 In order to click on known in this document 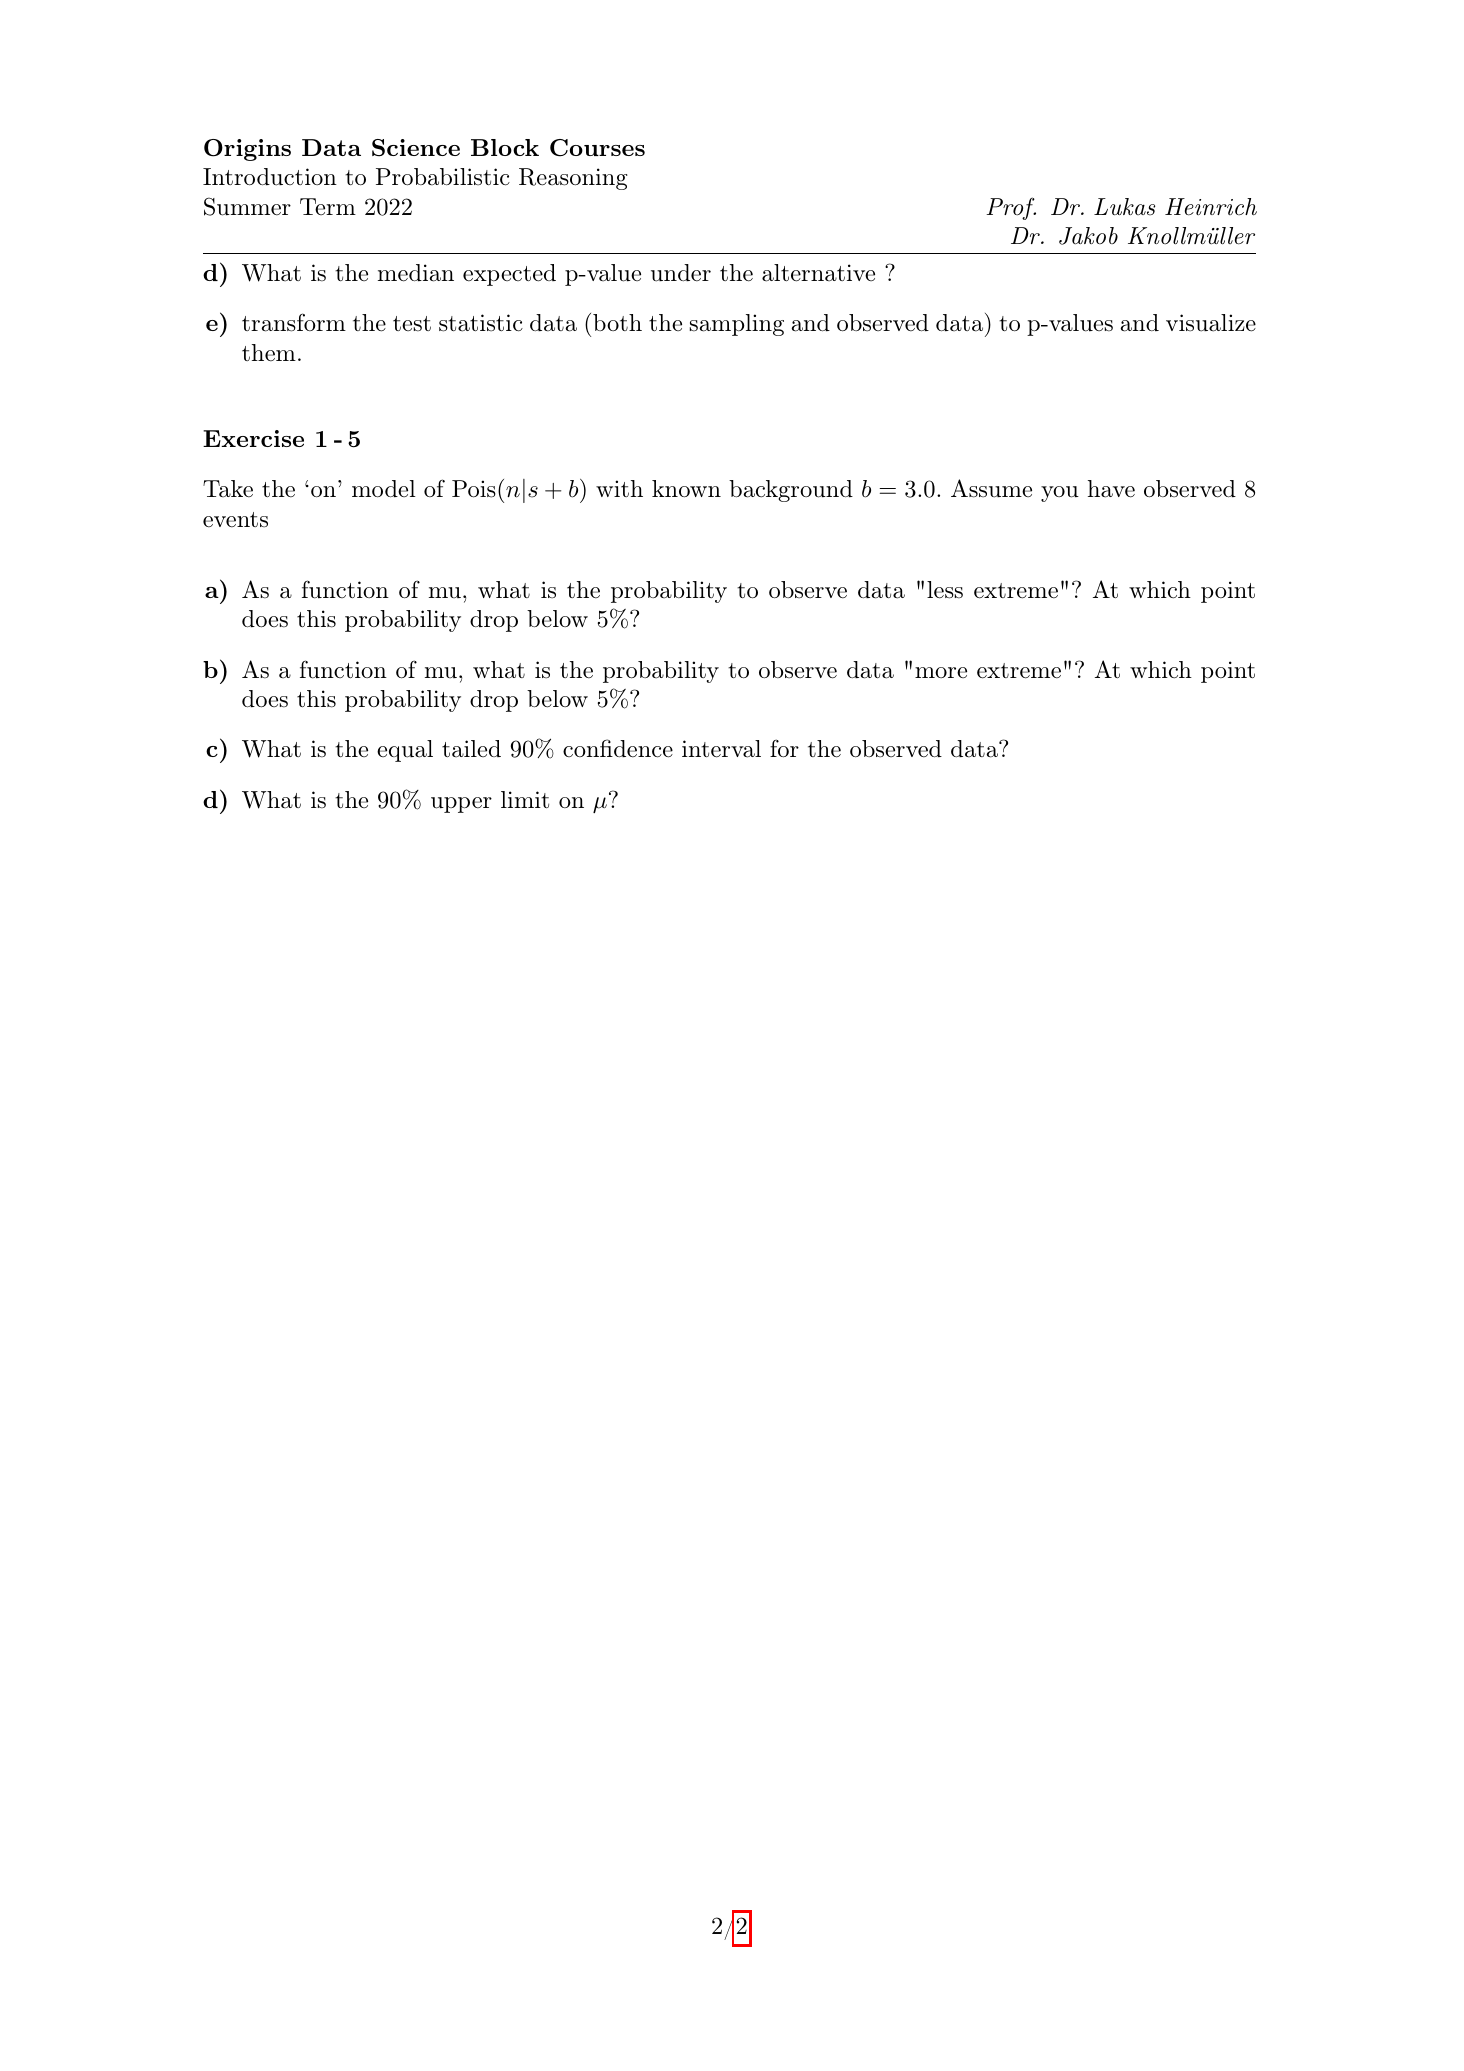, I will do `click(686, 489)`.
